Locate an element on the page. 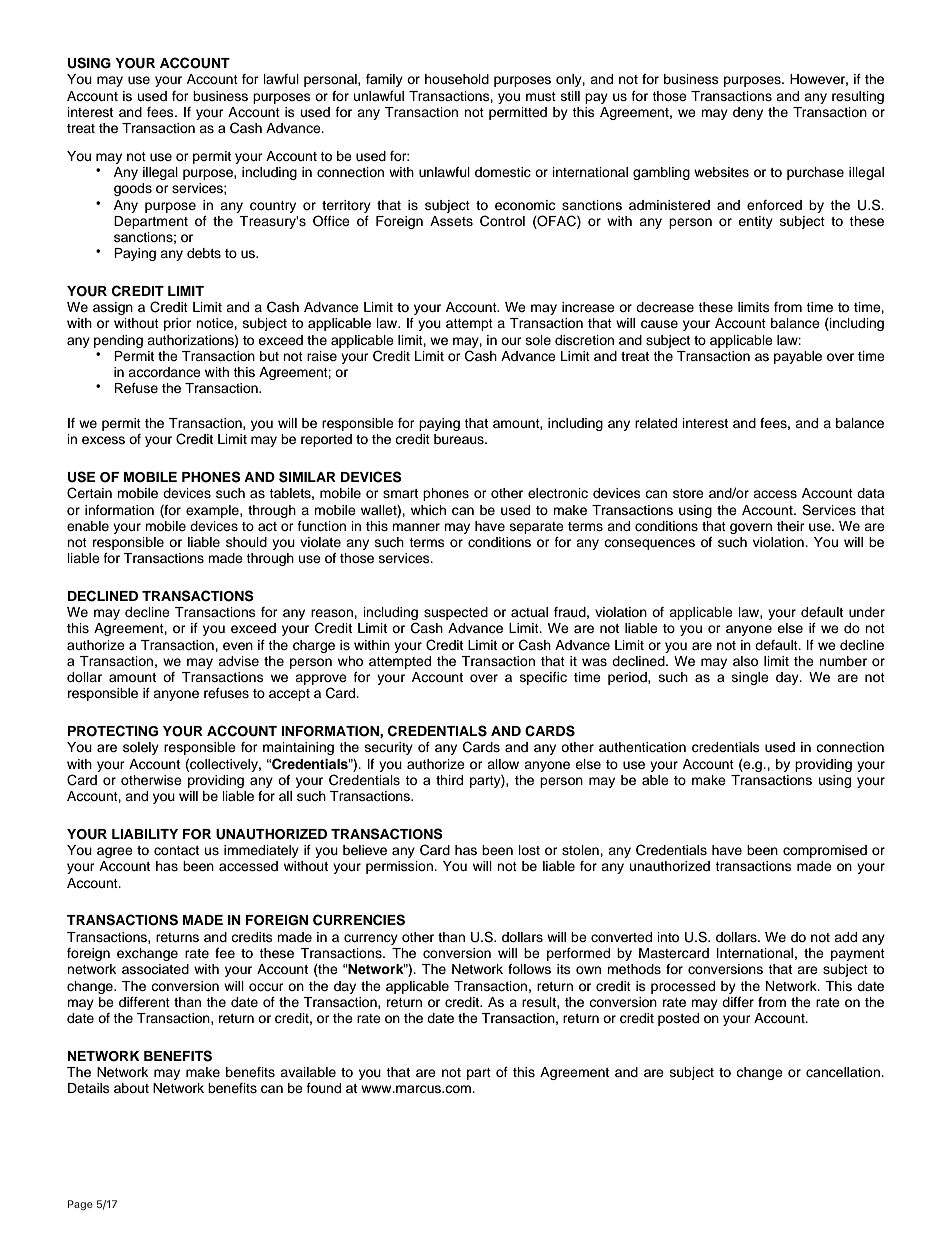 Image resolution: width=952 pixels, height=1233 pixels. decrease is located at coordinates (665, 307).
